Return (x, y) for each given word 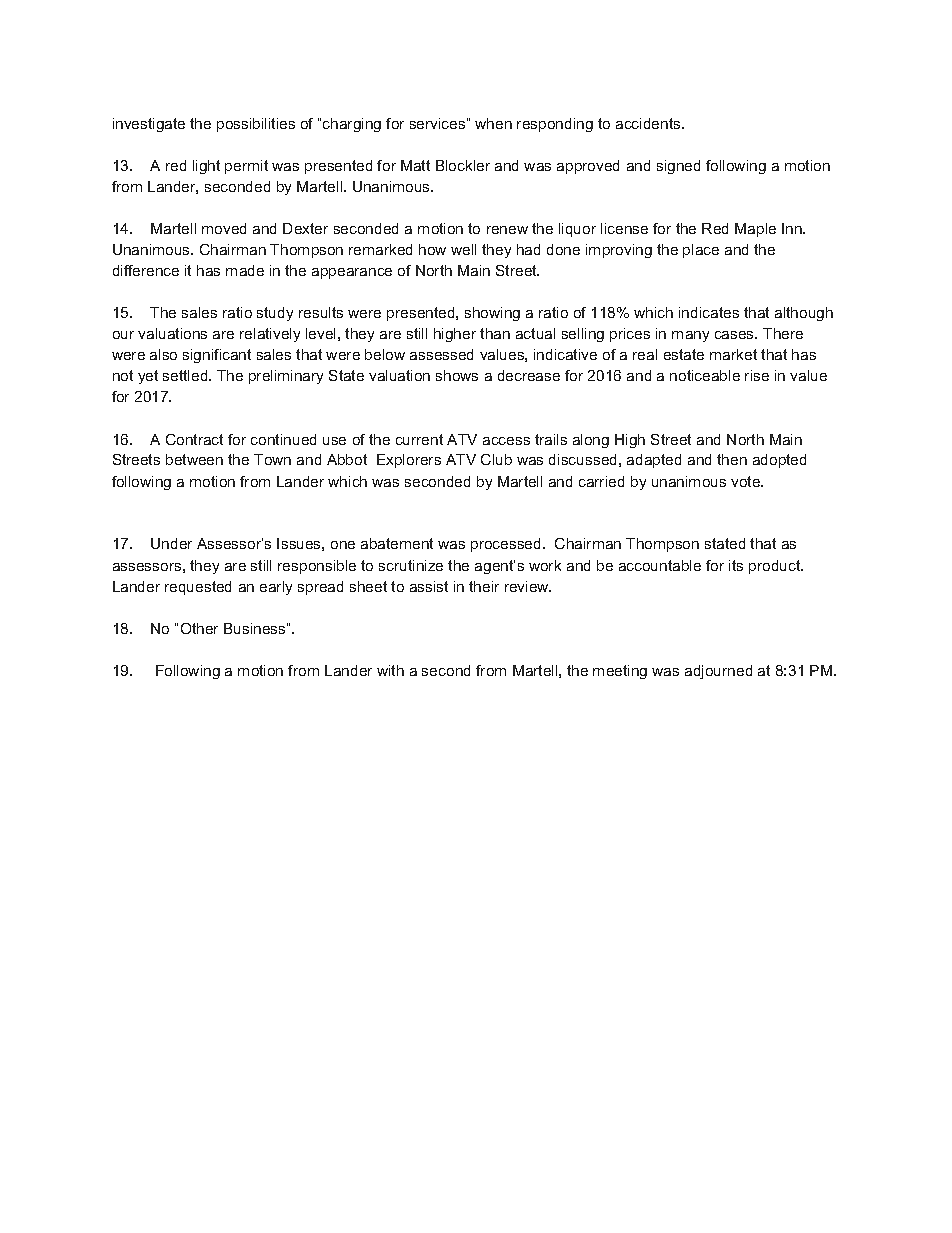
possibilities (256, 125)
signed (678, 167)
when (493, 123)
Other (199, 628)
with (390, 670)
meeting (620, 672)
